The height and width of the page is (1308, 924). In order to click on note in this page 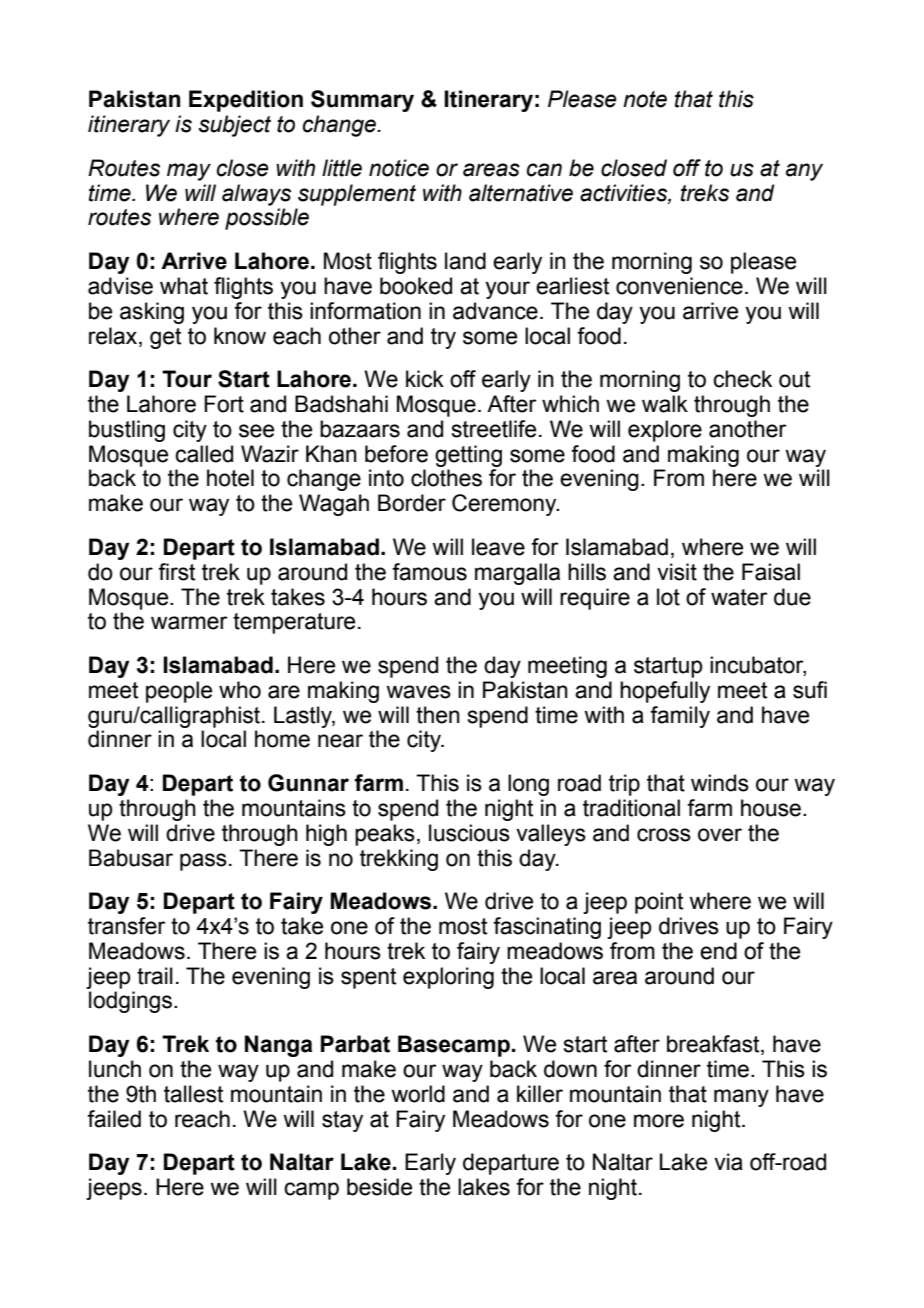, I will do `click(645, 99)`.
